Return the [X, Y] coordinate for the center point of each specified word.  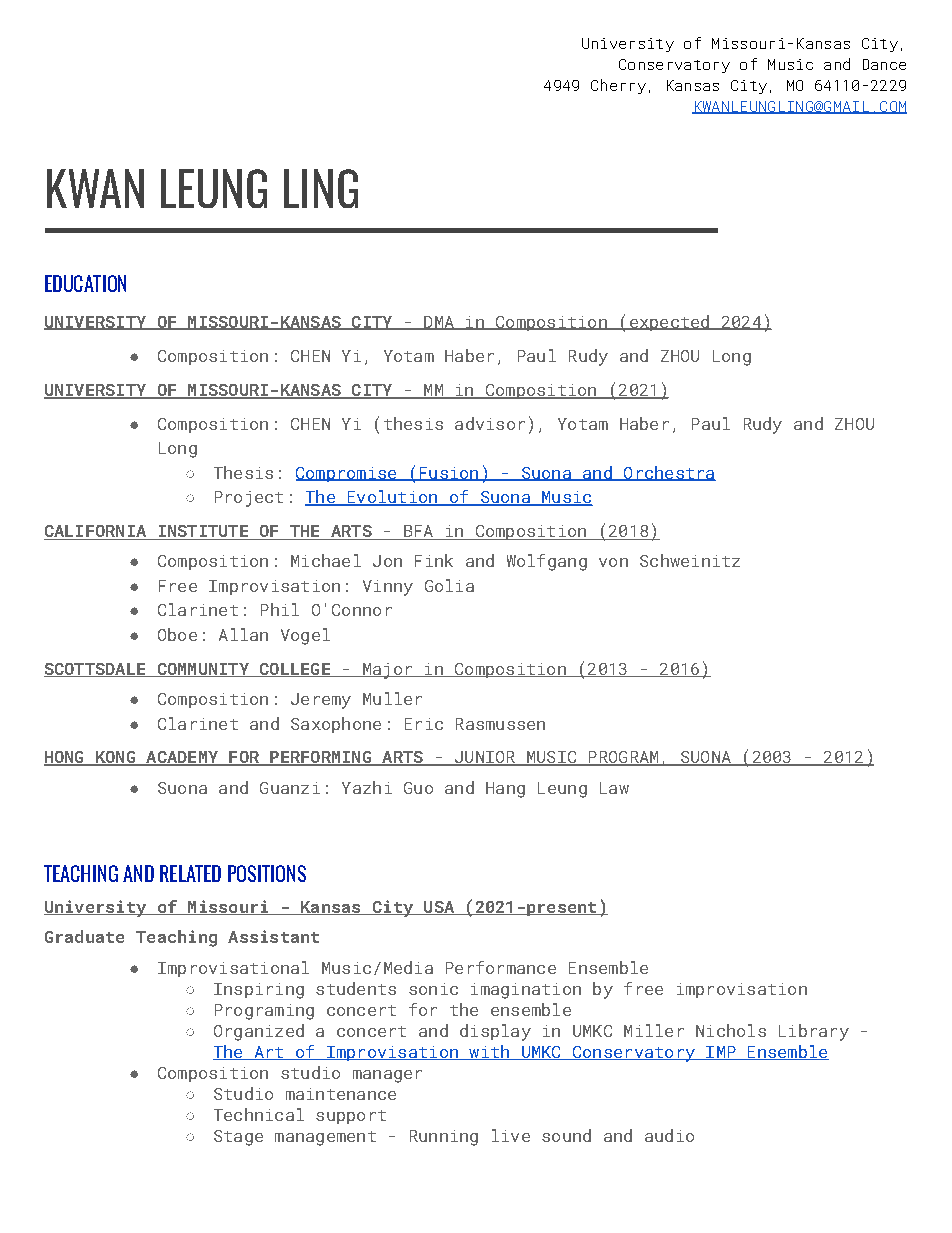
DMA [439, 323]
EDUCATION [85, 283]
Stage [238, 1138]
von [613, 562]
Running [444, 1138]
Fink [434, 560]
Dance [884, 64]
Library [814, 1032]
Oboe [177, 634]
